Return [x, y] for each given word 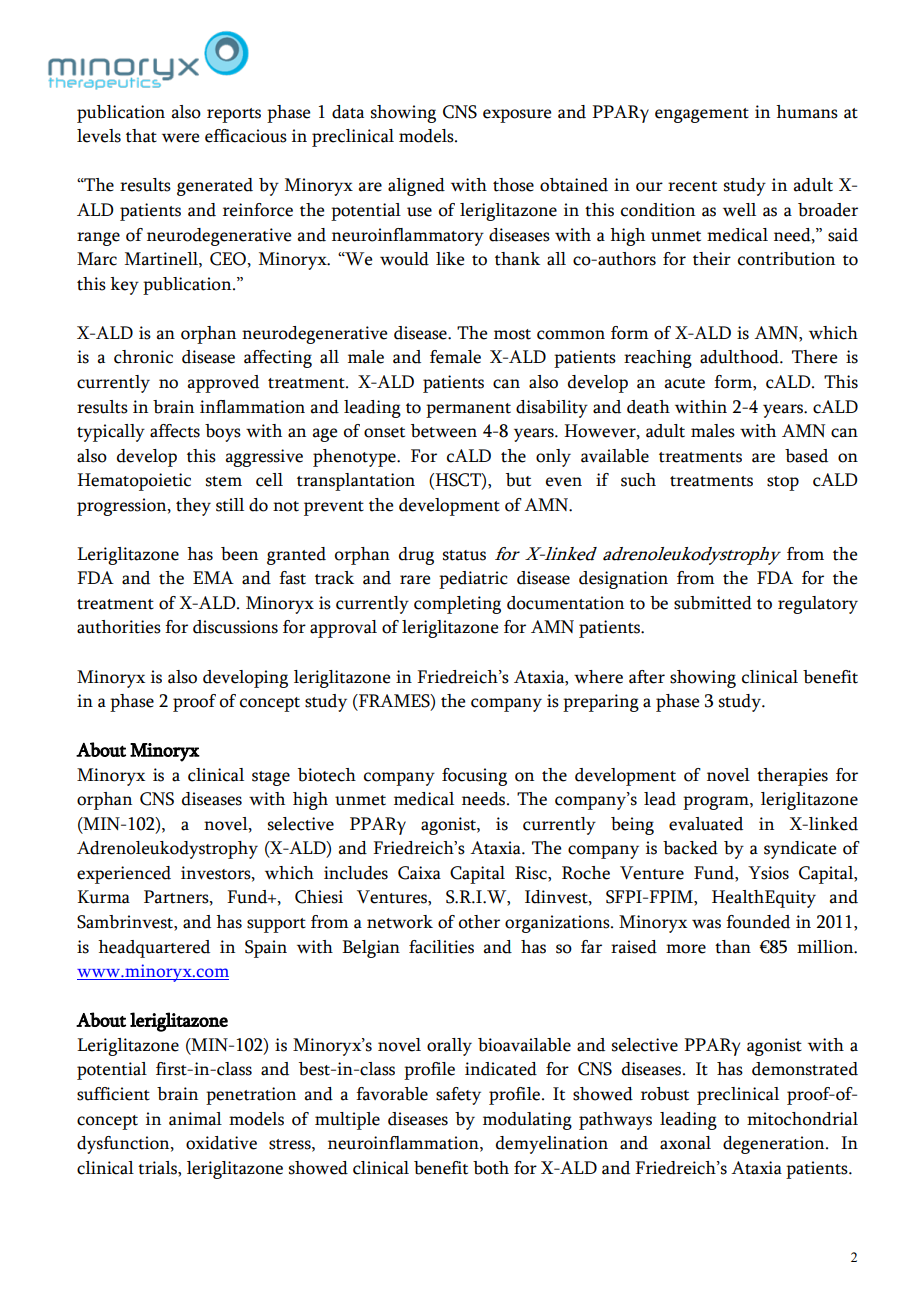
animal [195, 1119]
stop [783, 483]
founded [758, 922]
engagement [702, 115]
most [512, 334]
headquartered [154, 949]
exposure [517, 116]
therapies [792, 777]
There [814, 357]
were [180, 138]
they [193, 507]
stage [271, 778]
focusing [474, 777]
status [464, 555]
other [479, 922]
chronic [143, 357]
